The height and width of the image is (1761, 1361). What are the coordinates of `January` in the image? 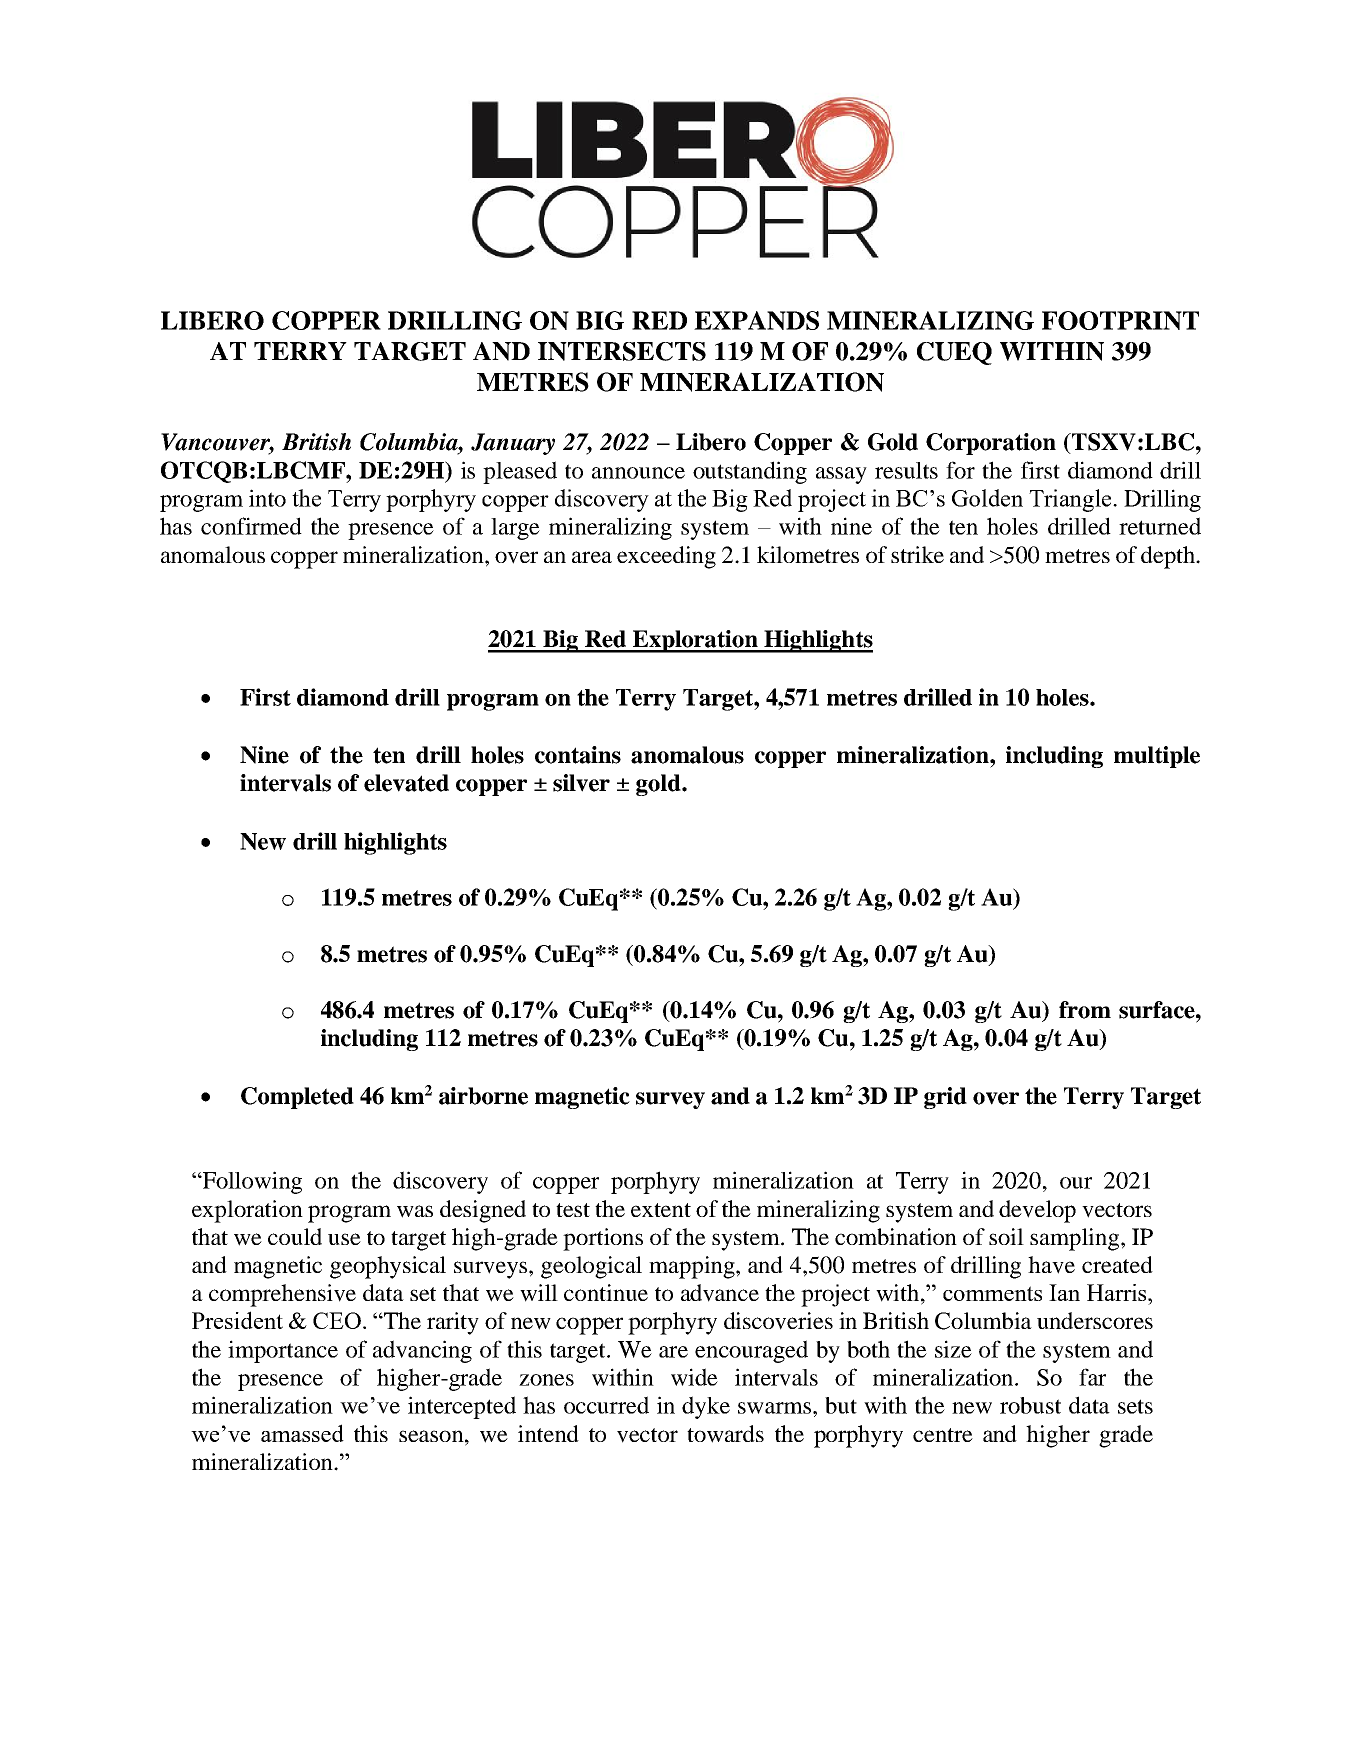 It's located at (513, 444).
